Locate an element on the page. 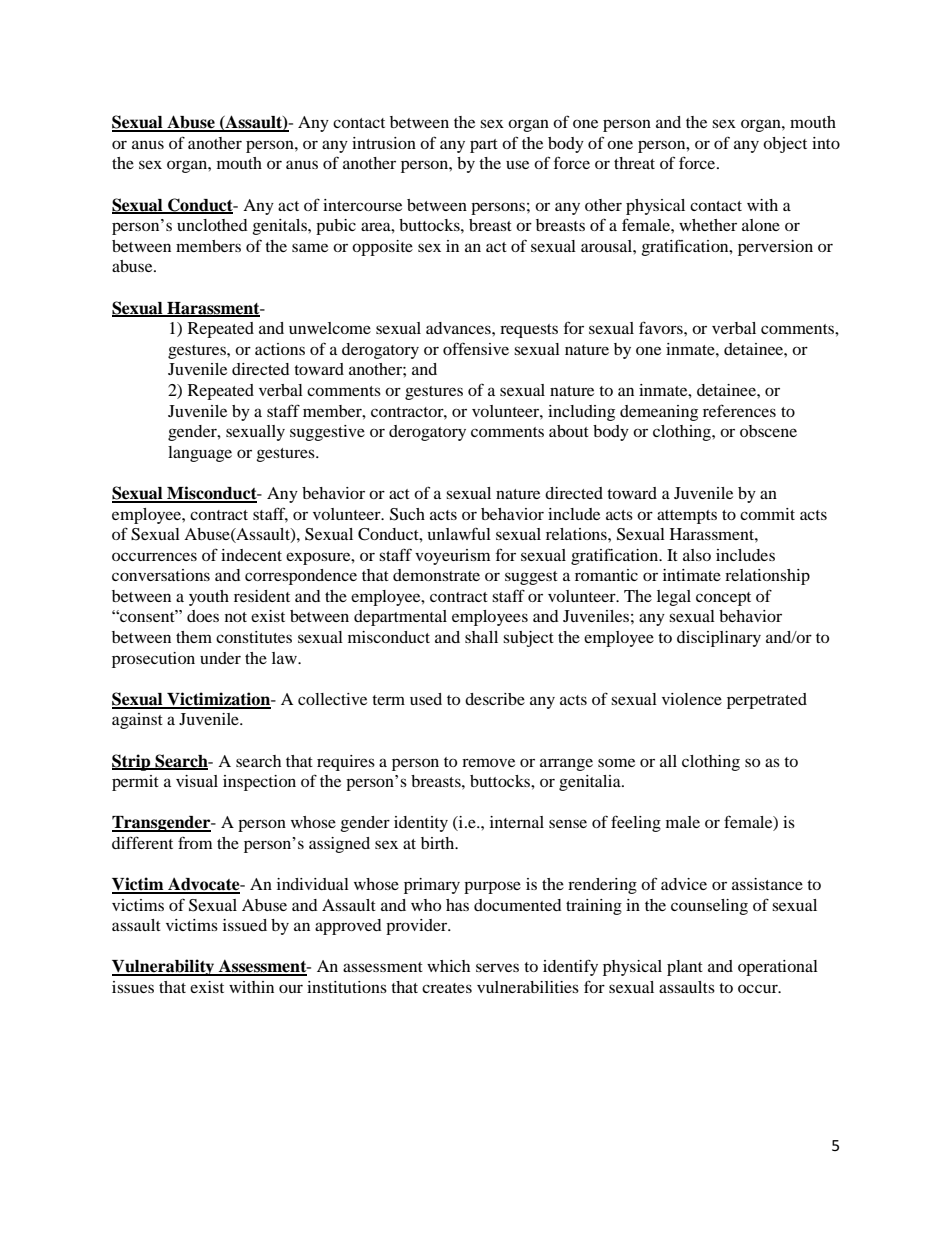 Image resolution: width=952 pixels, height=1233 pixels. language is located at coordinates (200, 454).
